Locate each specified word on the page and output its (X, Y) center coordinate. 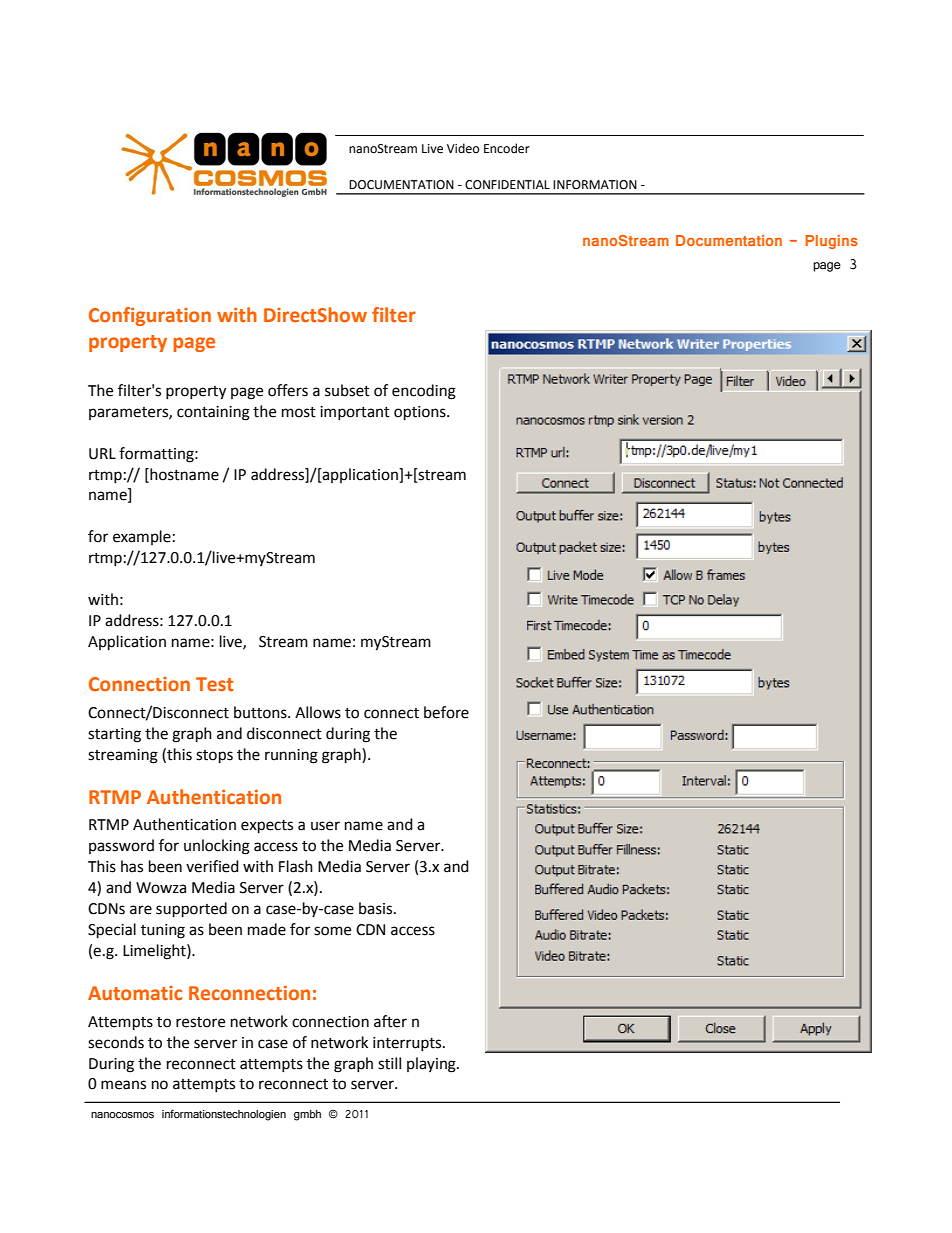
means (123, 1085)
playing (432, 1065)
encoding (424, 392)
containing (213, 413)
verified (212, 866)
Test (214, 684)
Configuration (150, 316)
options (421, 413)
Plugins (831, 242)
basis (377, 908)
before (446, 712)
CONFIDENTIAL (507, 185)
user (325, 826)
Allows (318, 712)
